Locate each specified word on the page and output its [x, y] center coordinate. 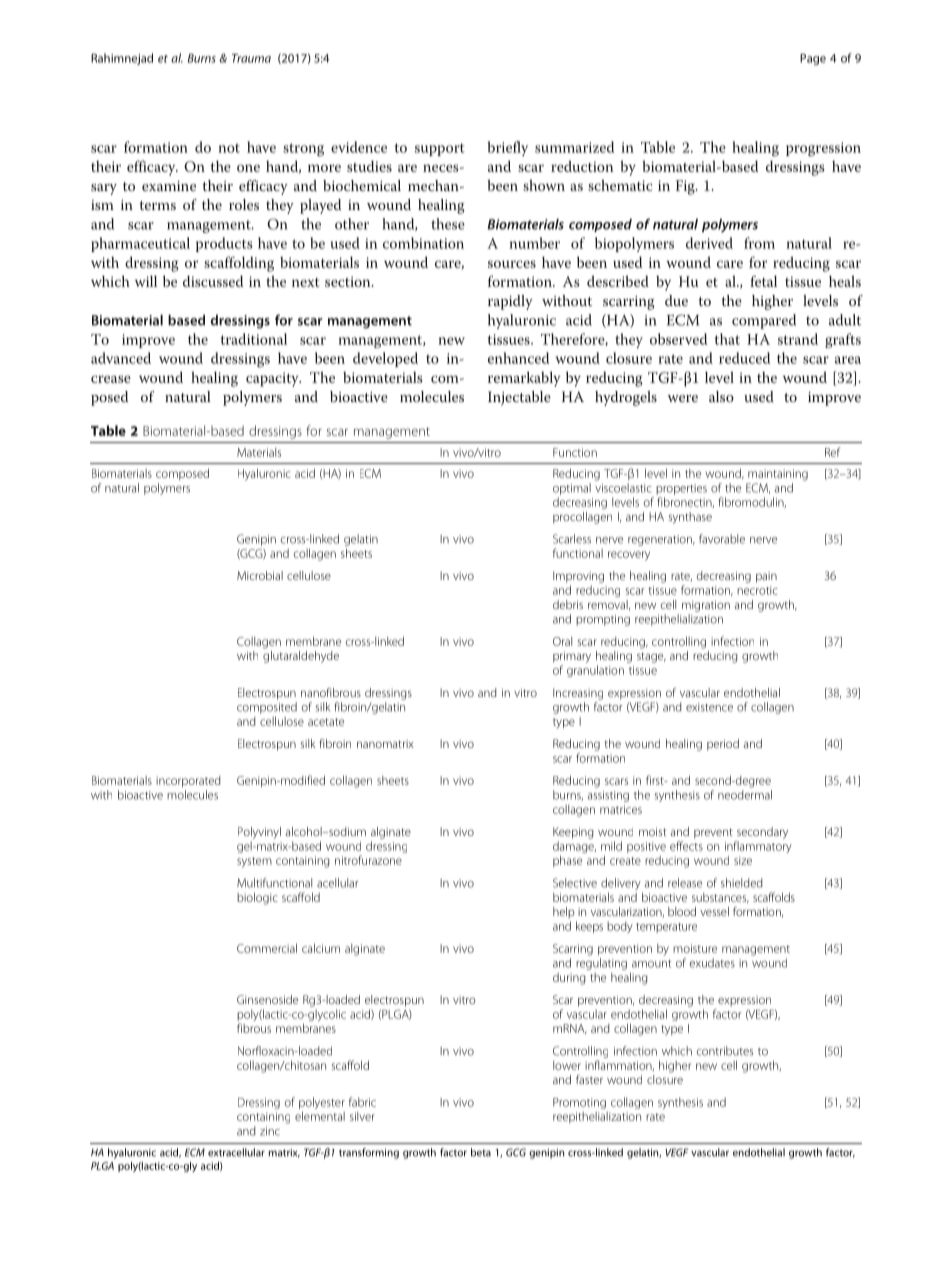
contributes [725, 1051]
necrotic [757, 590]
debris [568, 604]
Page [813, 59]
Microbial [260, 575]
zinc [270, 1131]
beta [481, 1152]
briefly [508, 148]
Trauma [251, 58]
